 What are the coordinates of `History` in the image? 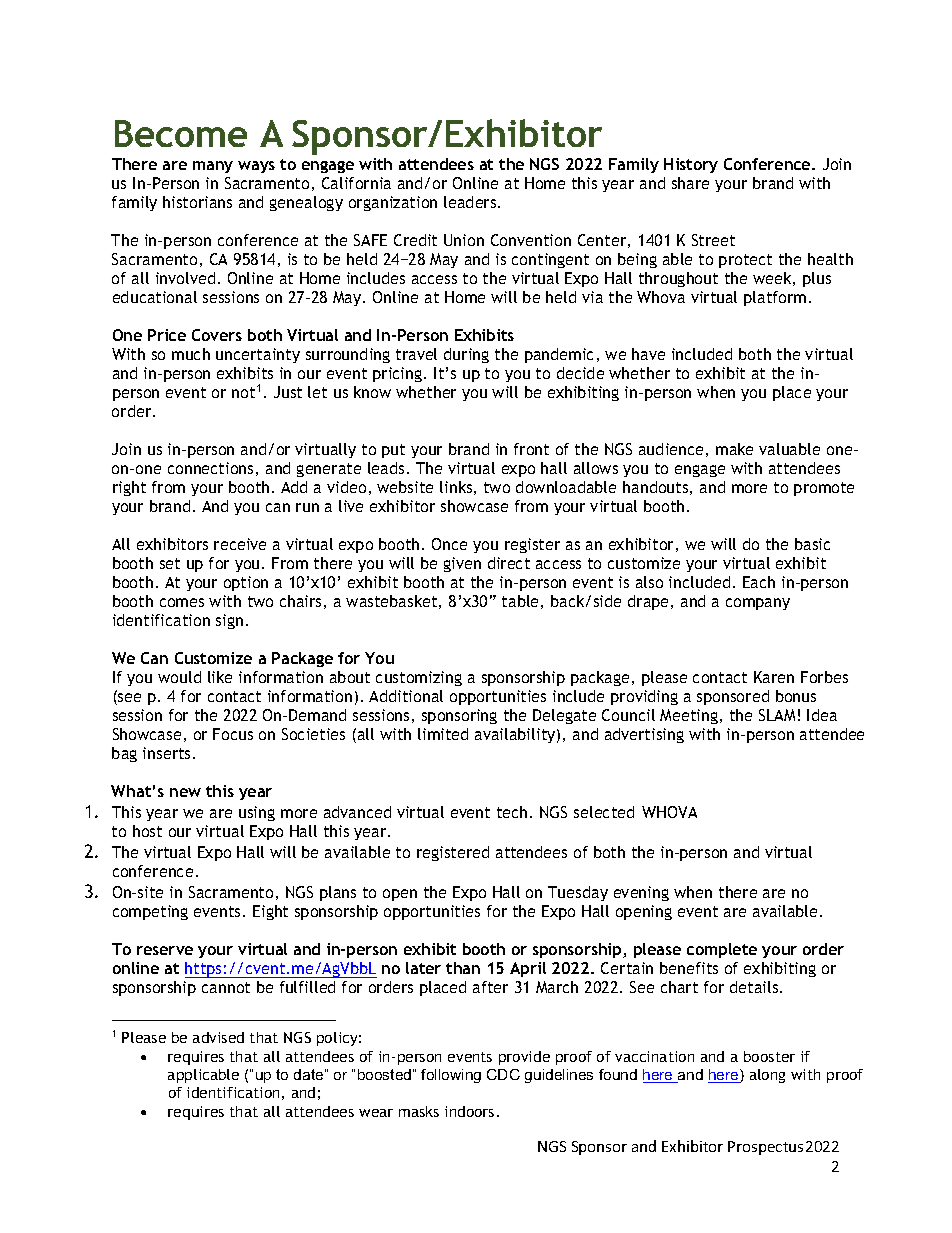 It's located at (691, 165).
